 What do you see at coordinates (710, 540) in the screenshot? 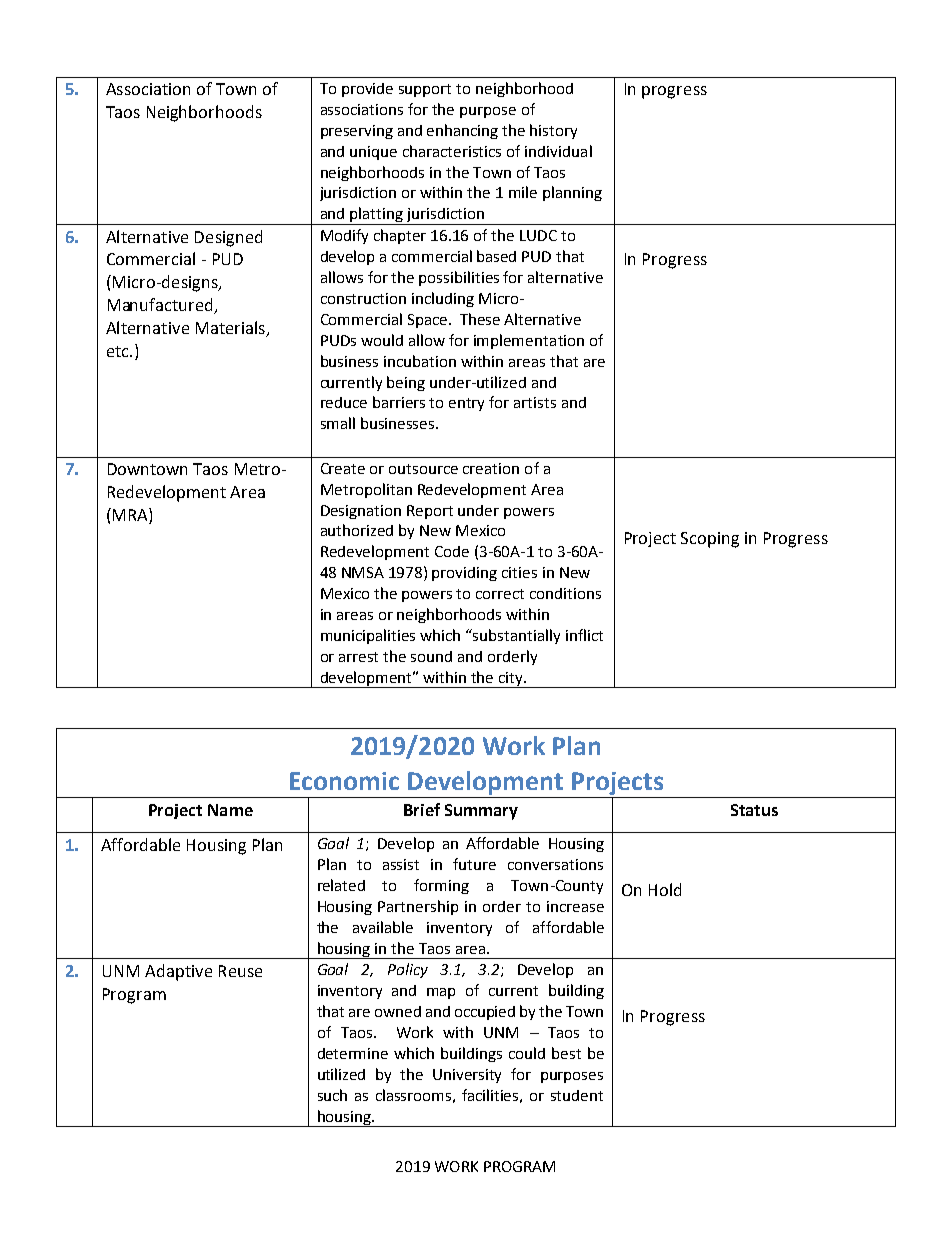
I see `Scoping` at bounding box center [710, 540].
